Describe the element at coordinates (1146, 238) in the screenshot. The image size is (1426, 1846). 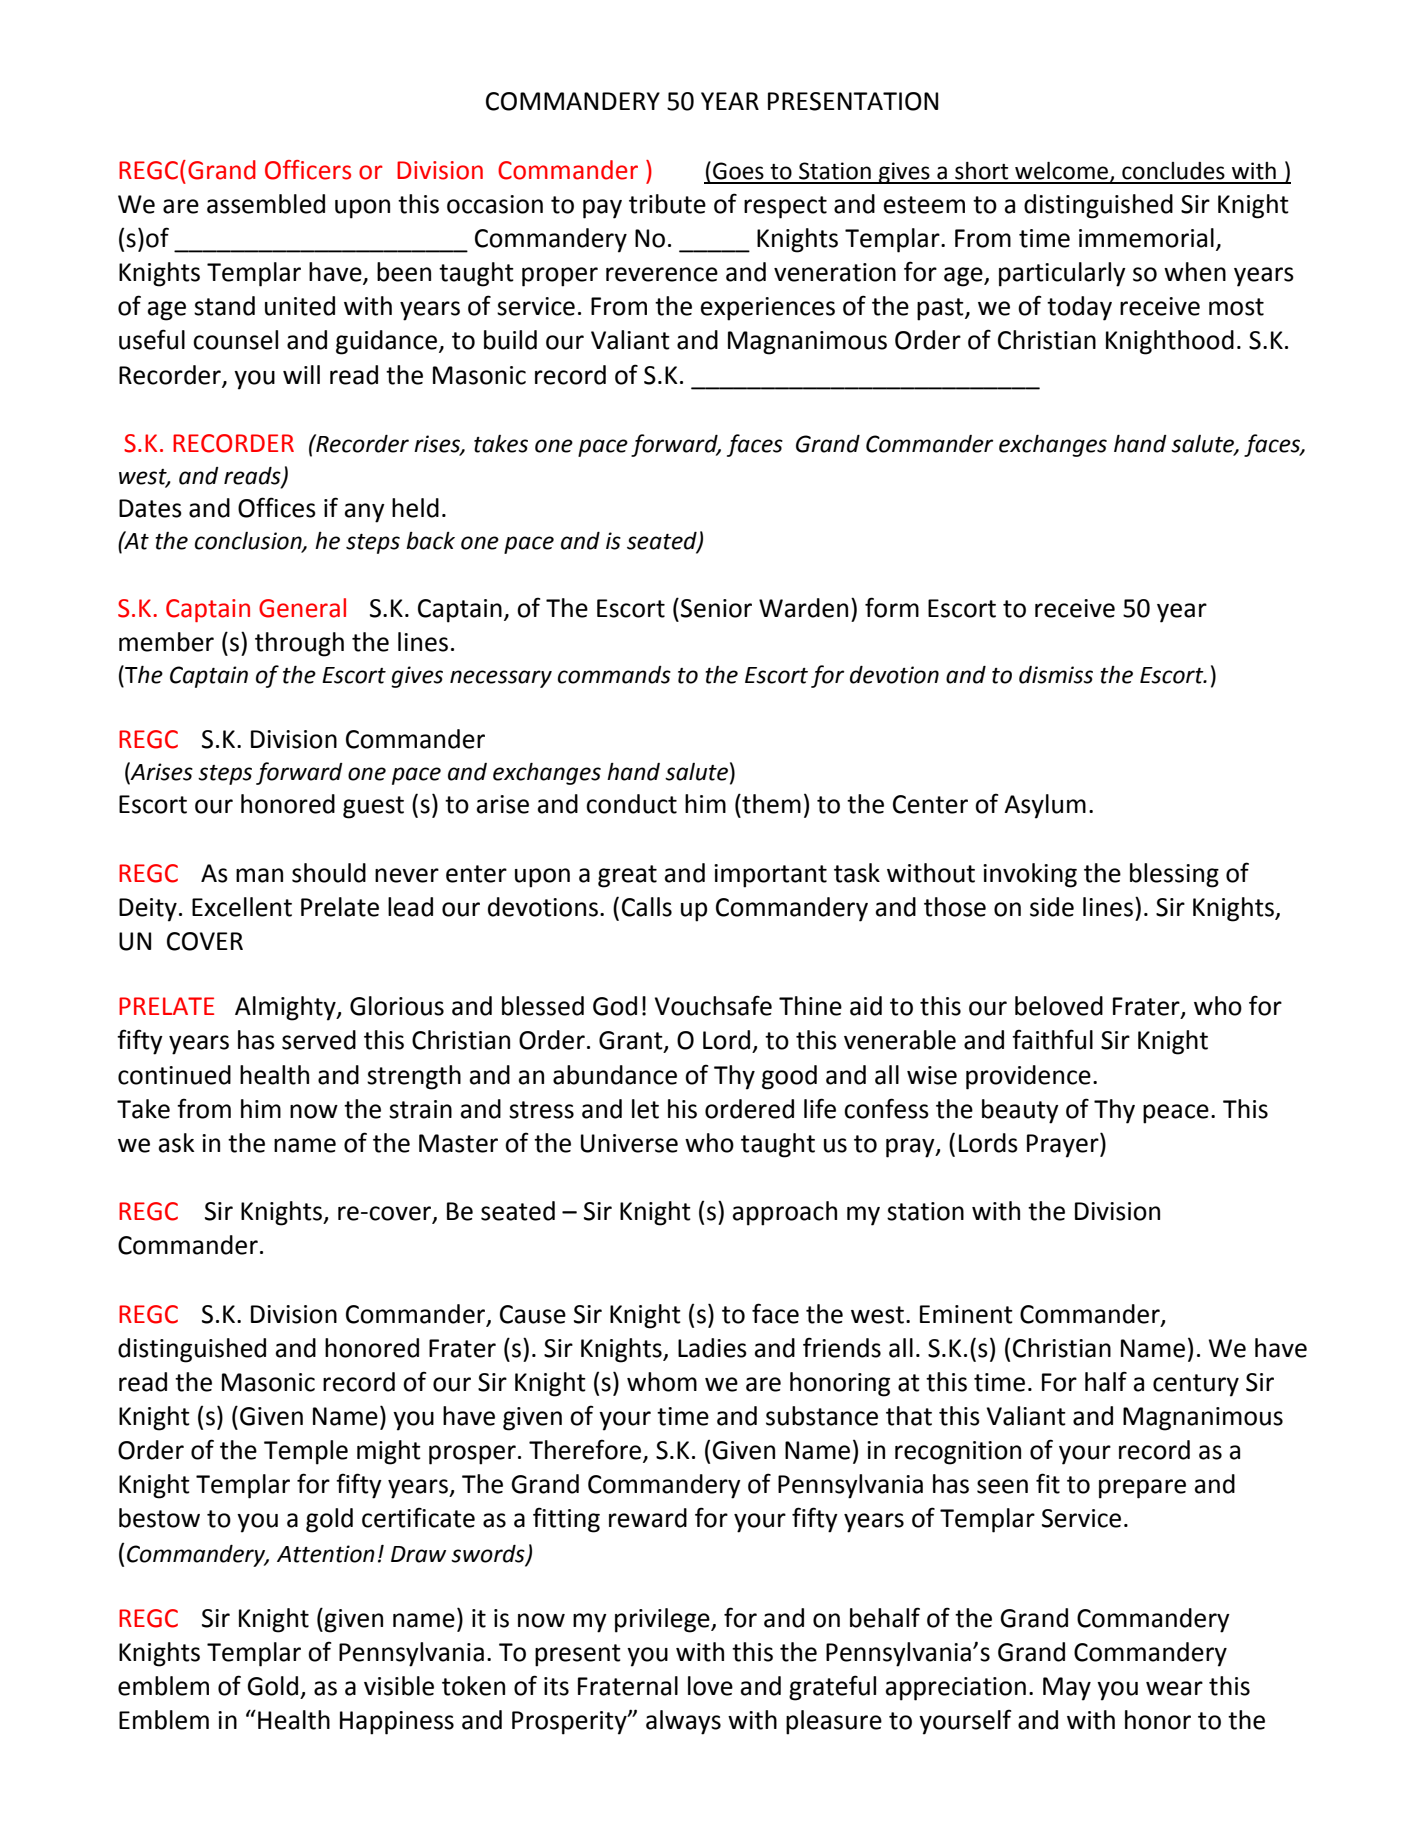
I see `immemorial` at that location.
